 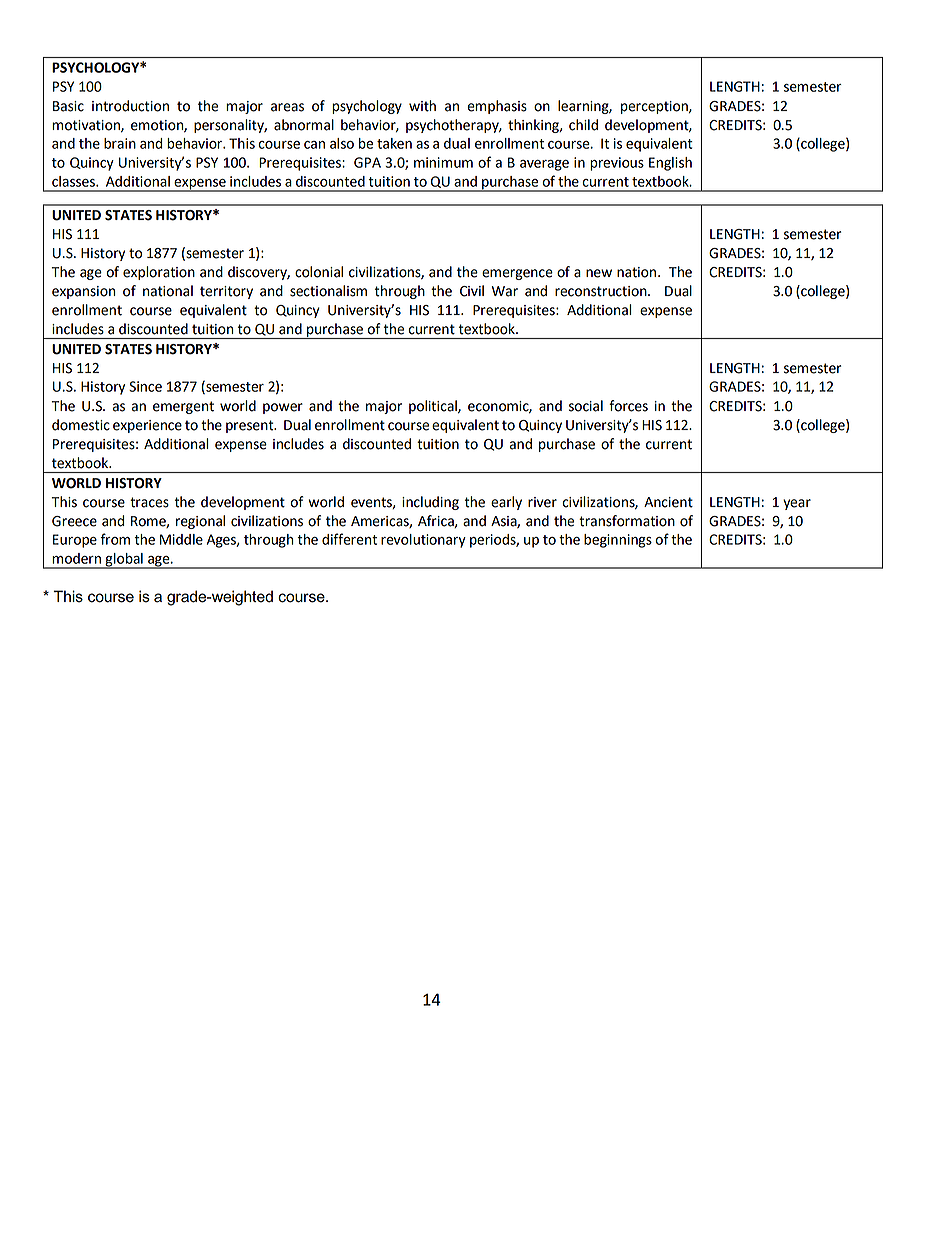 I want to click on with, so click(x=422, y=106).
